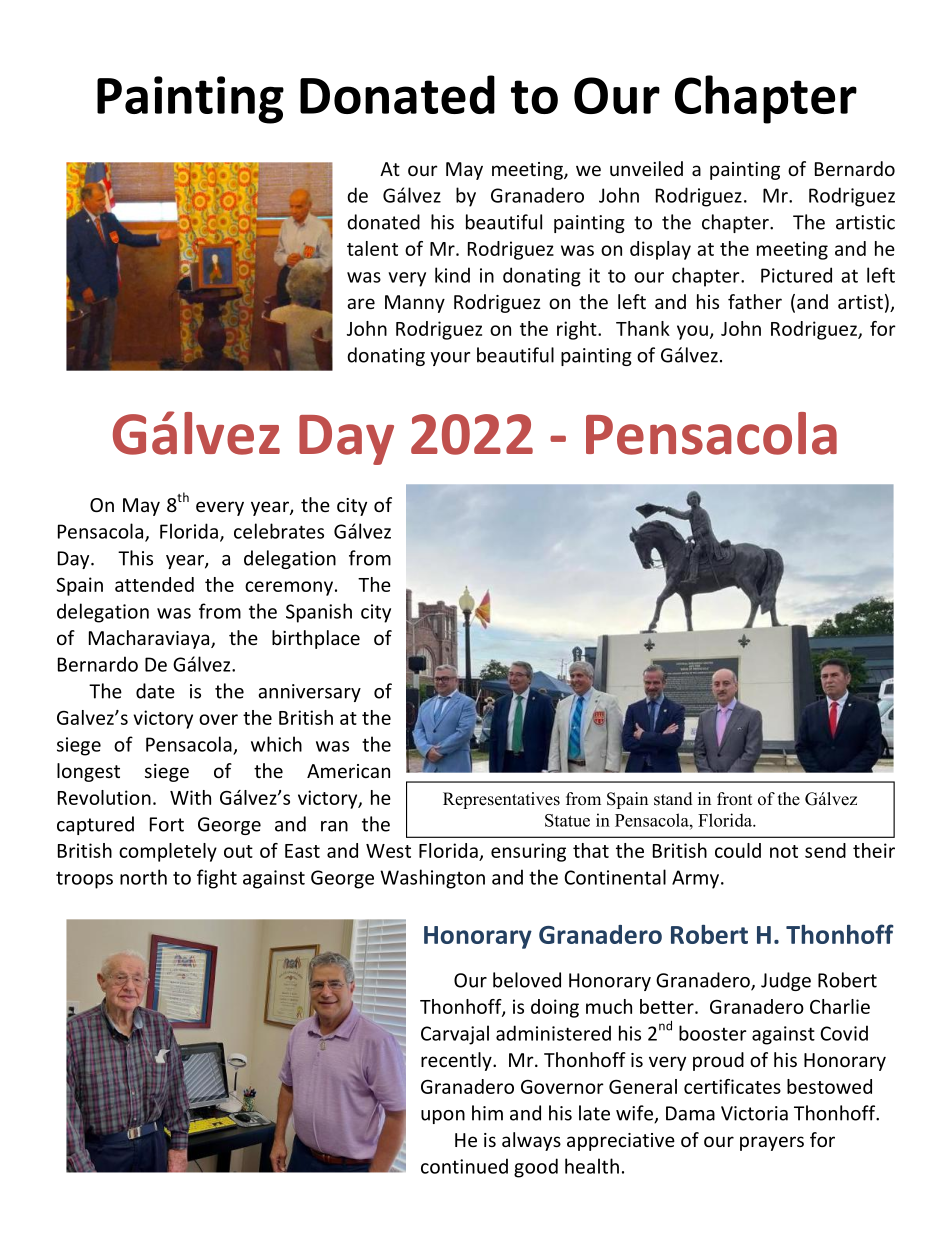 The height and width of the screenshot is (1233, 952). What do you see at coordinates (167, 824) in the screenshot?
I see `Fort` at bounding box center [167, 824].
